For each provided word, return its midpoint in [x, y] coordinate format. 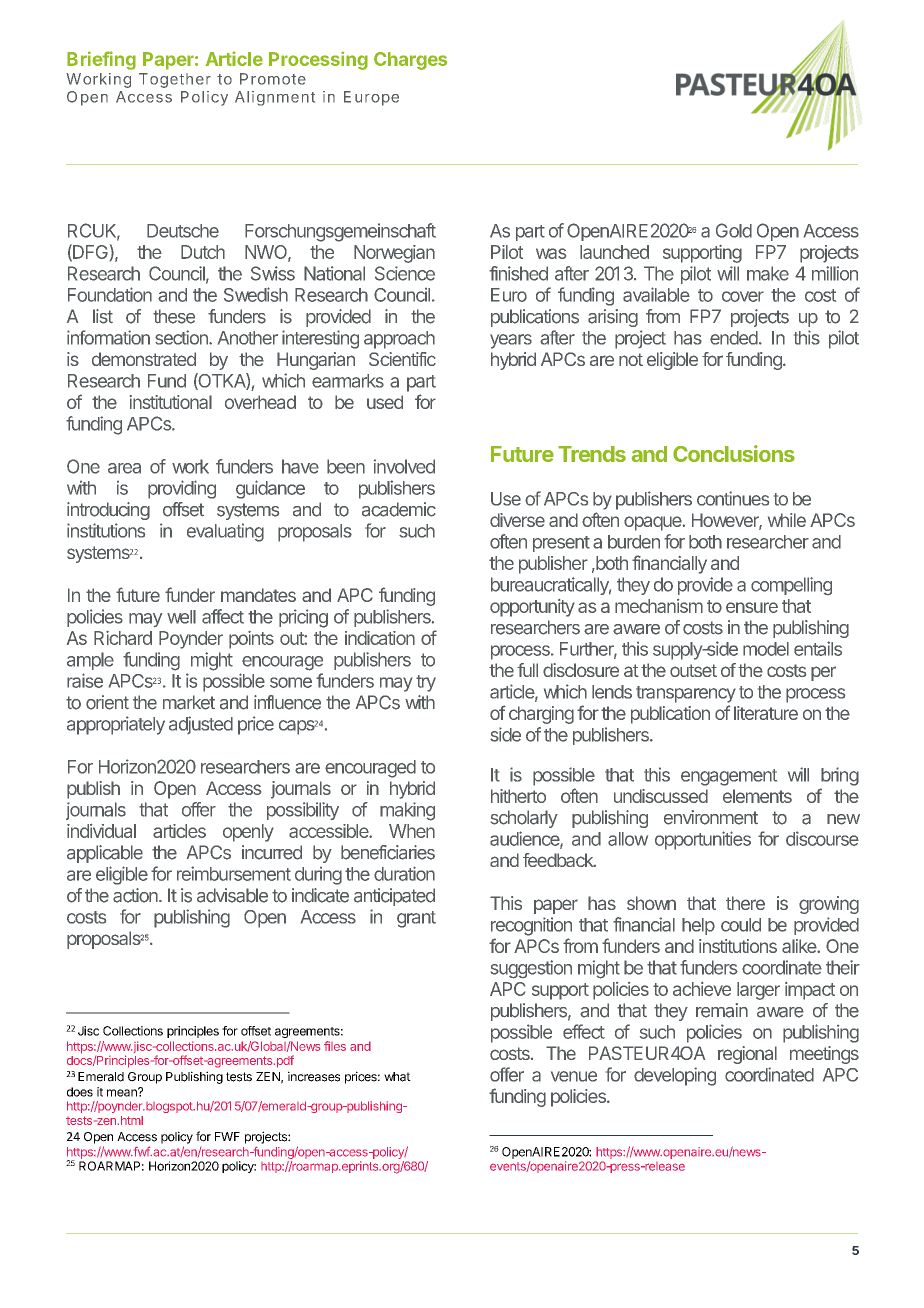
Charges [410, 61]
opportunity [532, 608]
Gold [734, 230]
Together [175, 80]
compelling [791, 586]
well [181, 617]
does [80, 1092]
